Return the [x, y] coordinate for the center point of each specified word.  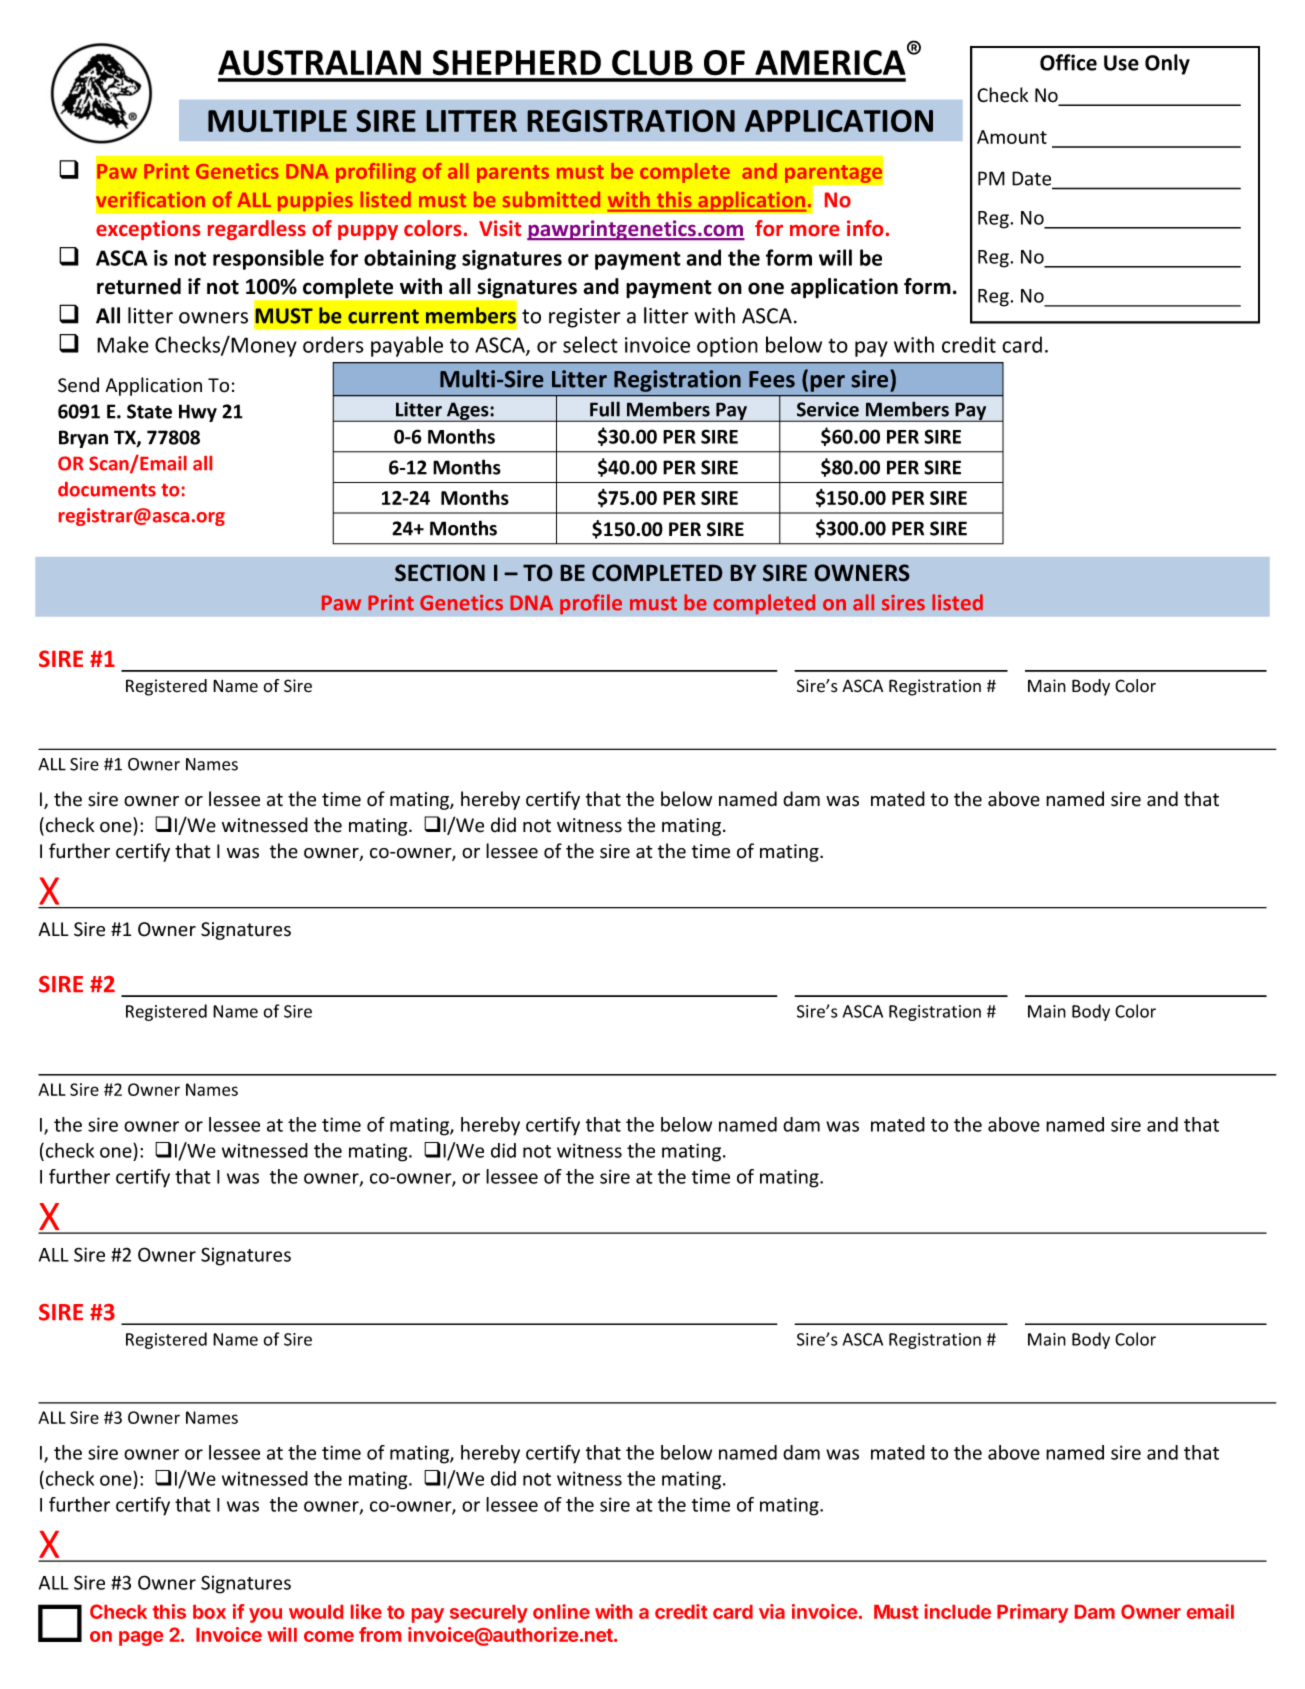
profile [591, 604]
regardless [257, 230]
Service [828, 409]
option [727, 347]
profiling [376, 173]
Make [123, 344]
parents [513, 174]
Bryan [83, 439]
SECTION [440, 573]
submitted [551, 199]
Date [1033, 179]
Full [605, 409]
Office [1068, 62]
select [590, 344]
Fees [772, 379]
